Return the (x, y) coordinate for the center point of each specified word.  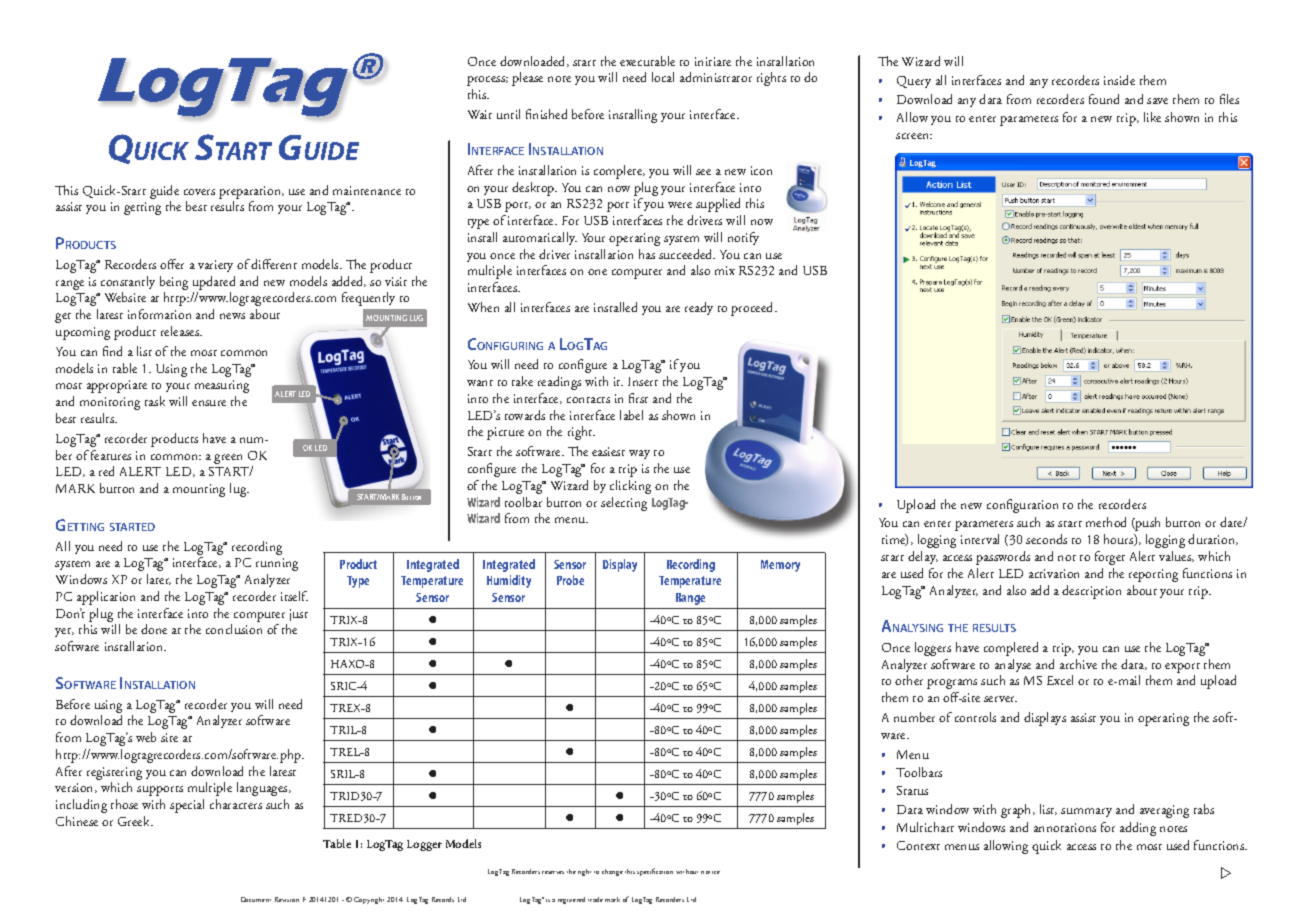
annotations (1065, 827)
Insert (643, 381)
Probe (570, 580)
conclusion (234, 629)
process (487, 81)
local (663, 77)
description (1091, 592)
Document (256, 899)
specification (655, 872)
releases (181, 331)
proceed (753, 309)
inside (1119, 80)
